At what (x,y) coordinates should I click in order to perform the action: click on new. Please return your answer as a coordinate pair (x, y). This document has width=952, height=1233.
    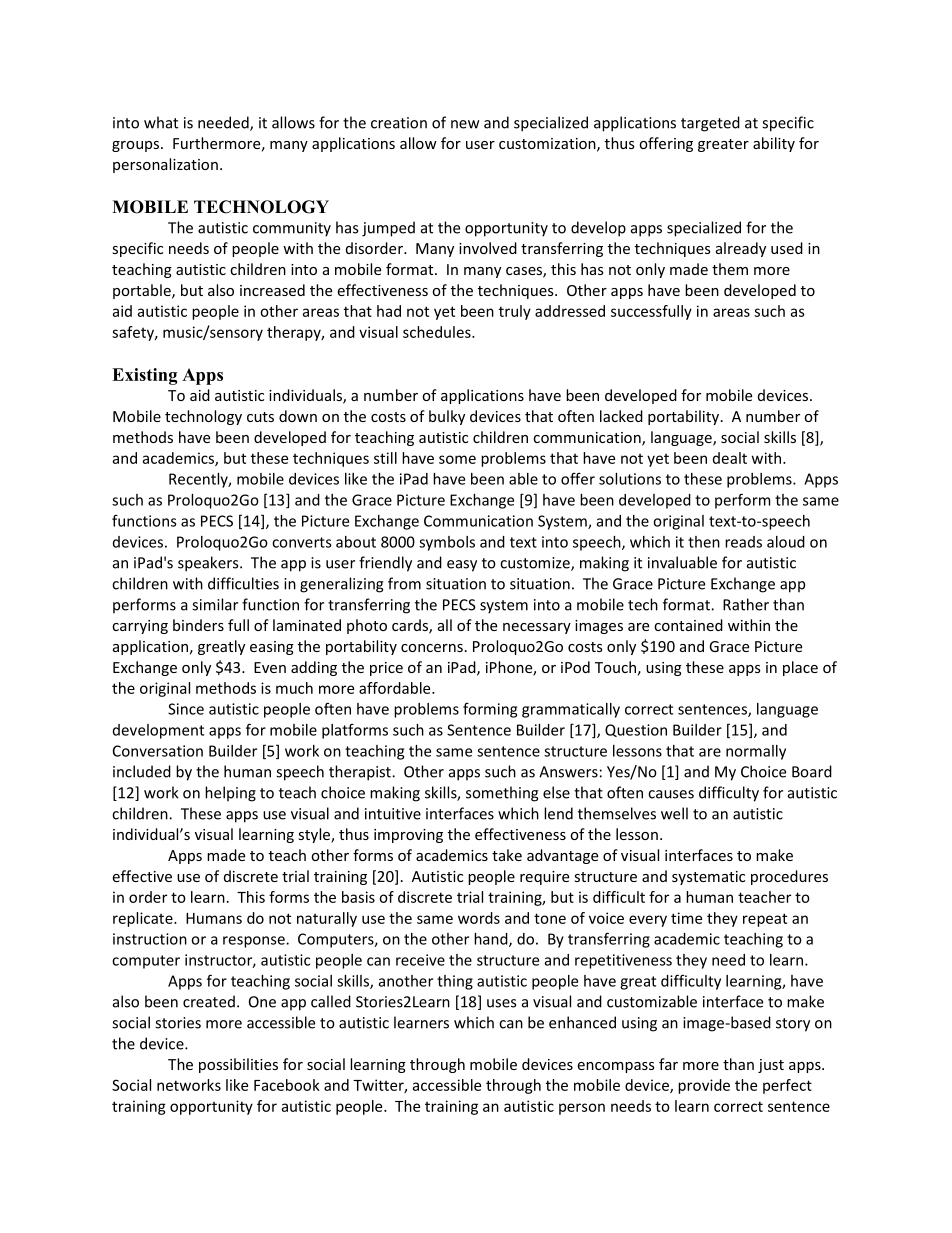
    Looking at the image, I should click on (465, 124).
